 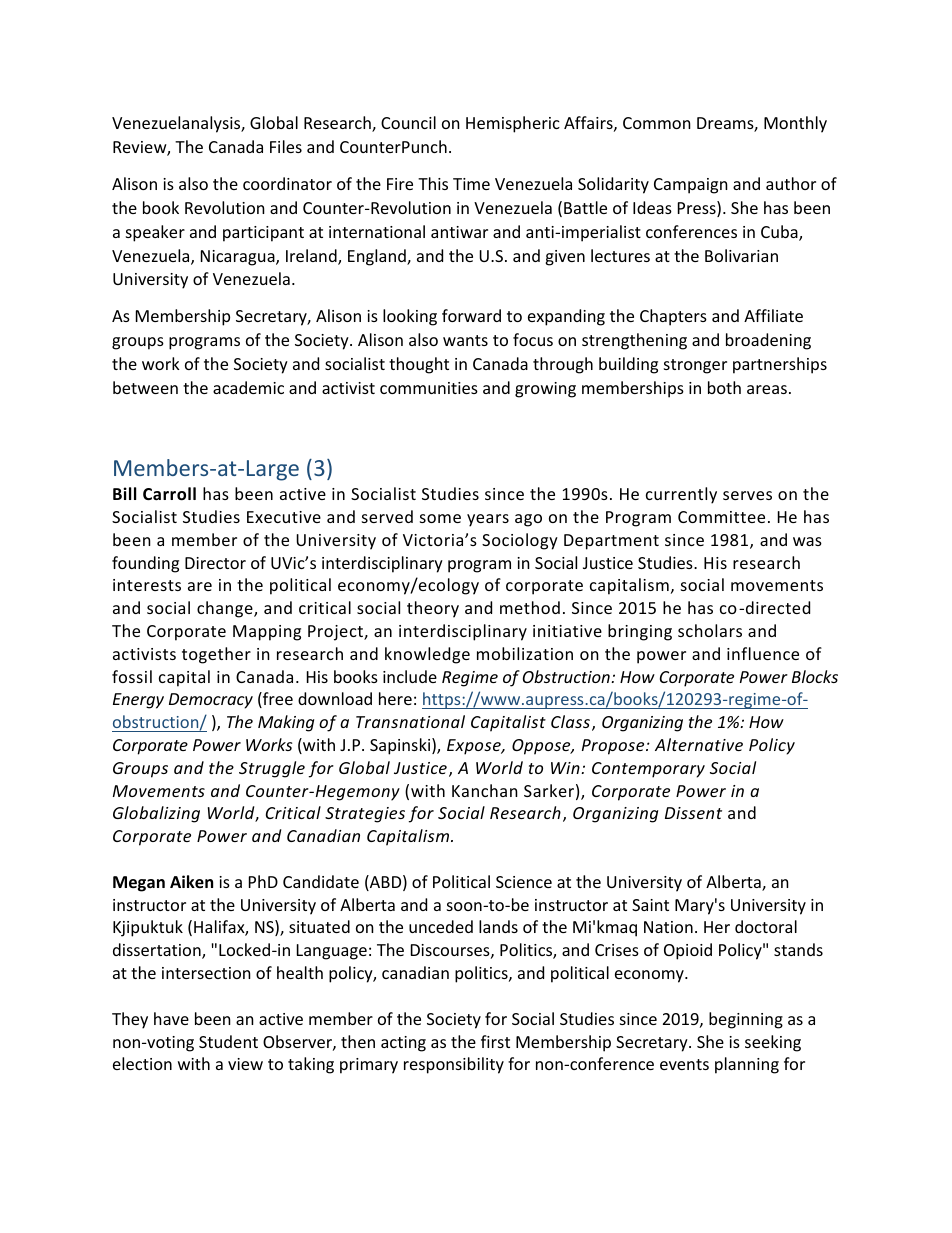 What do you see at coordinates (433, 609) in the document?
I see `theory` at bounding box center [433, 609].
